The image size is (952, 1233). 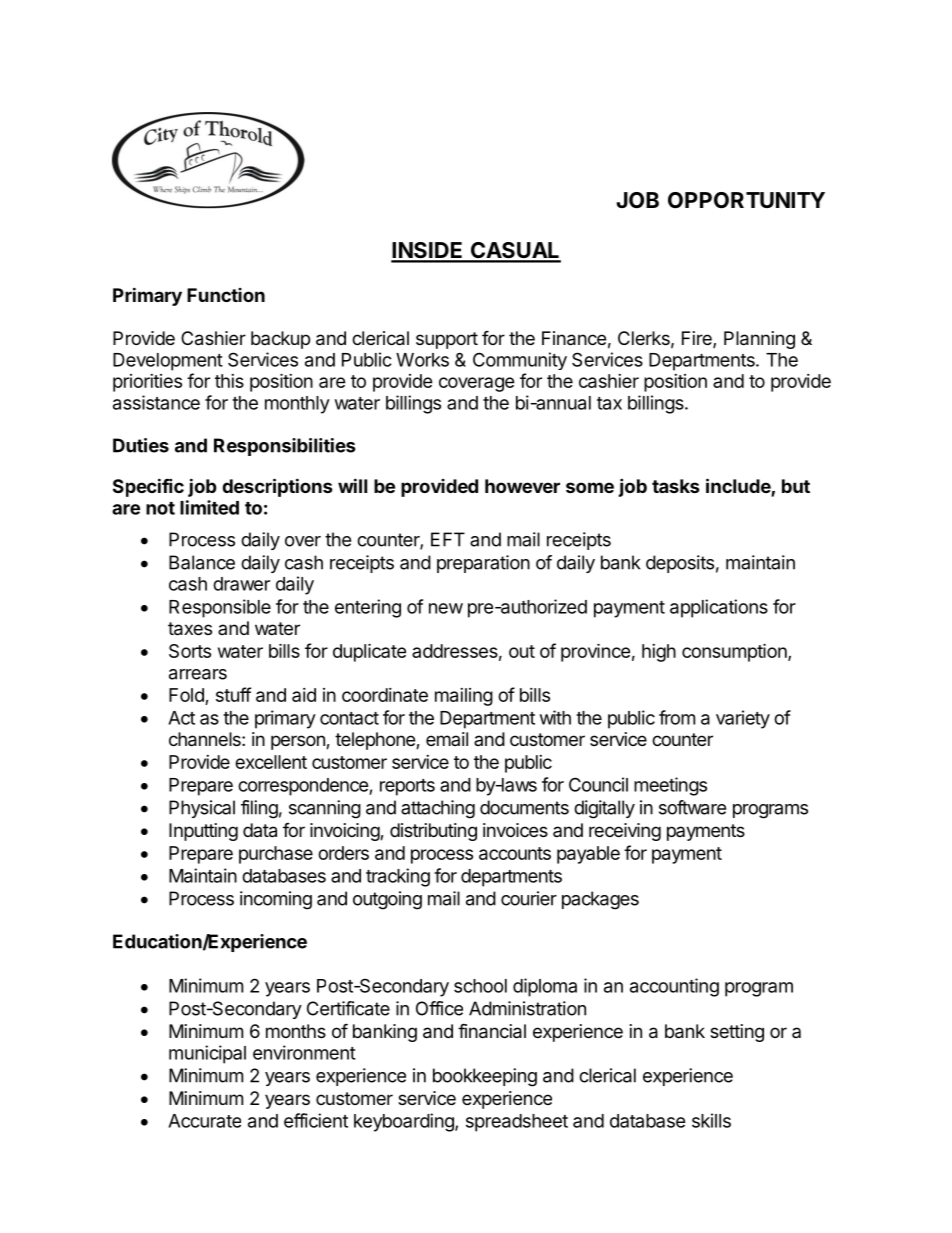 What do you see at coordinates (202, 809) in the screenshot?
I see `Physical` at bounding box center [202, 809].
